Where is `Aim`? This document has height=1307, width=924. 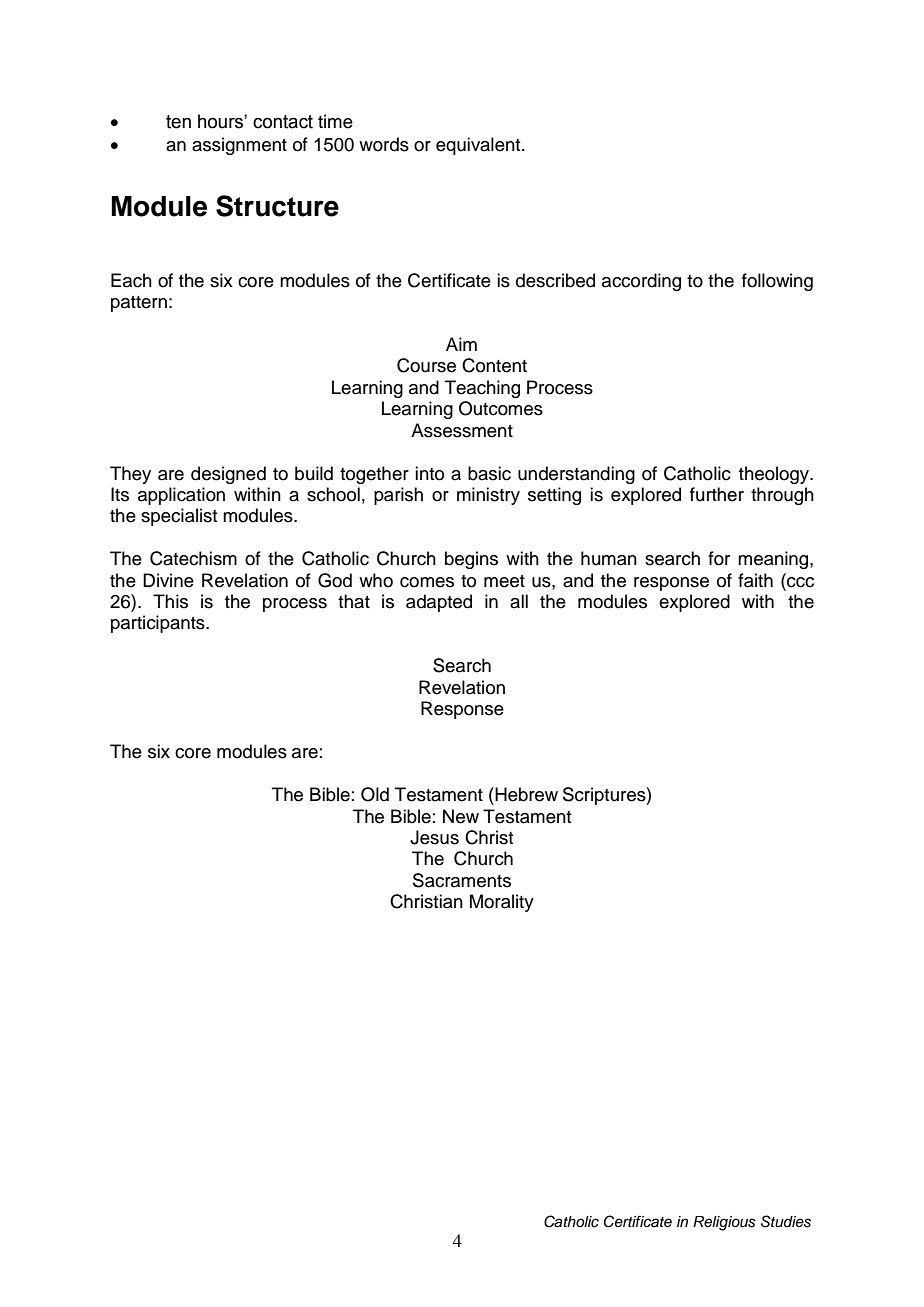
Aim is located at coordinates (461, 344).
